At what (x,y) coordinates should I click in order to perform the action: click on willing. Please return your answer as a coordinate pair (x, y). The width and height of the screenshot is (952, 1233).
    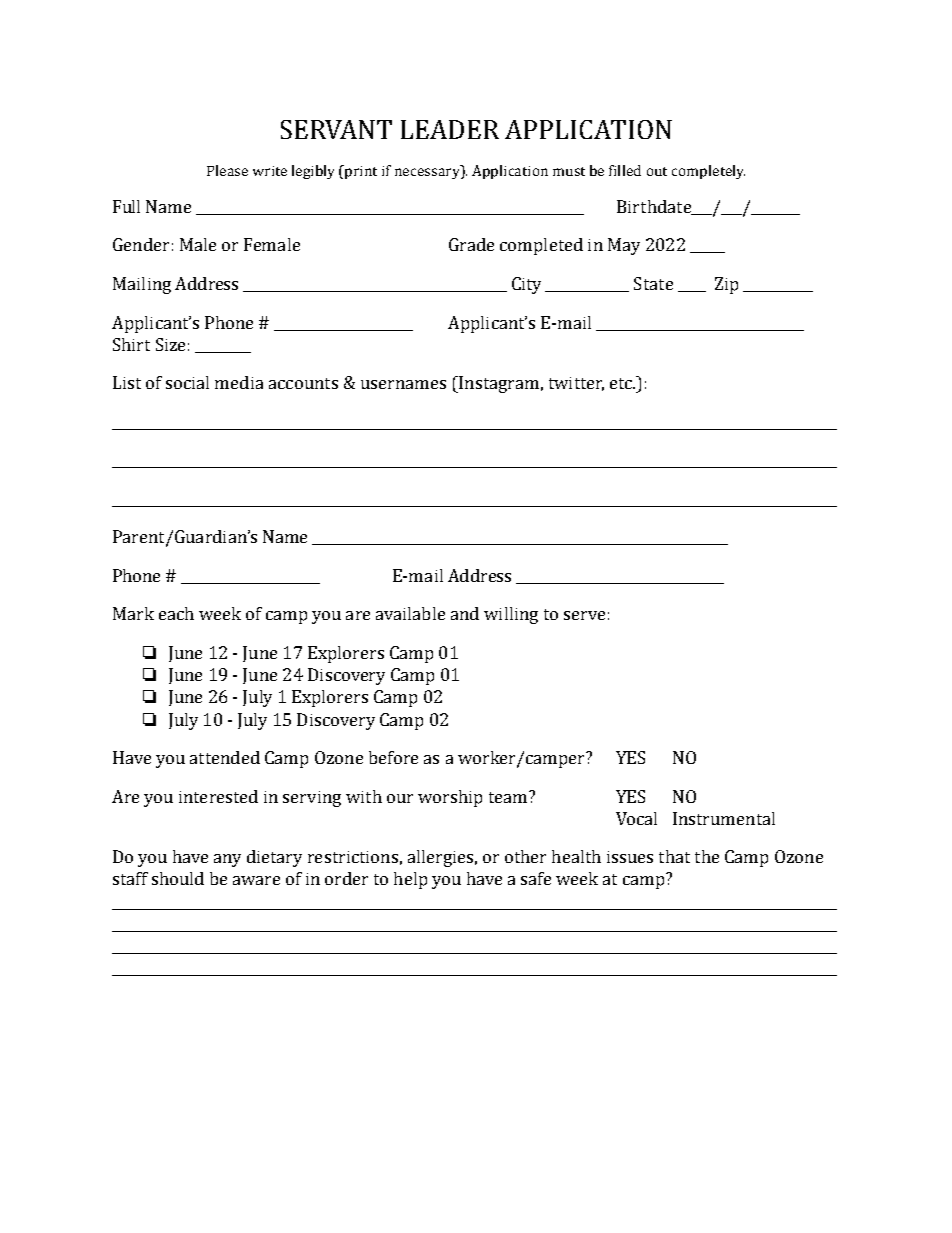
    Looking at the image, I should click on (511, 615).
